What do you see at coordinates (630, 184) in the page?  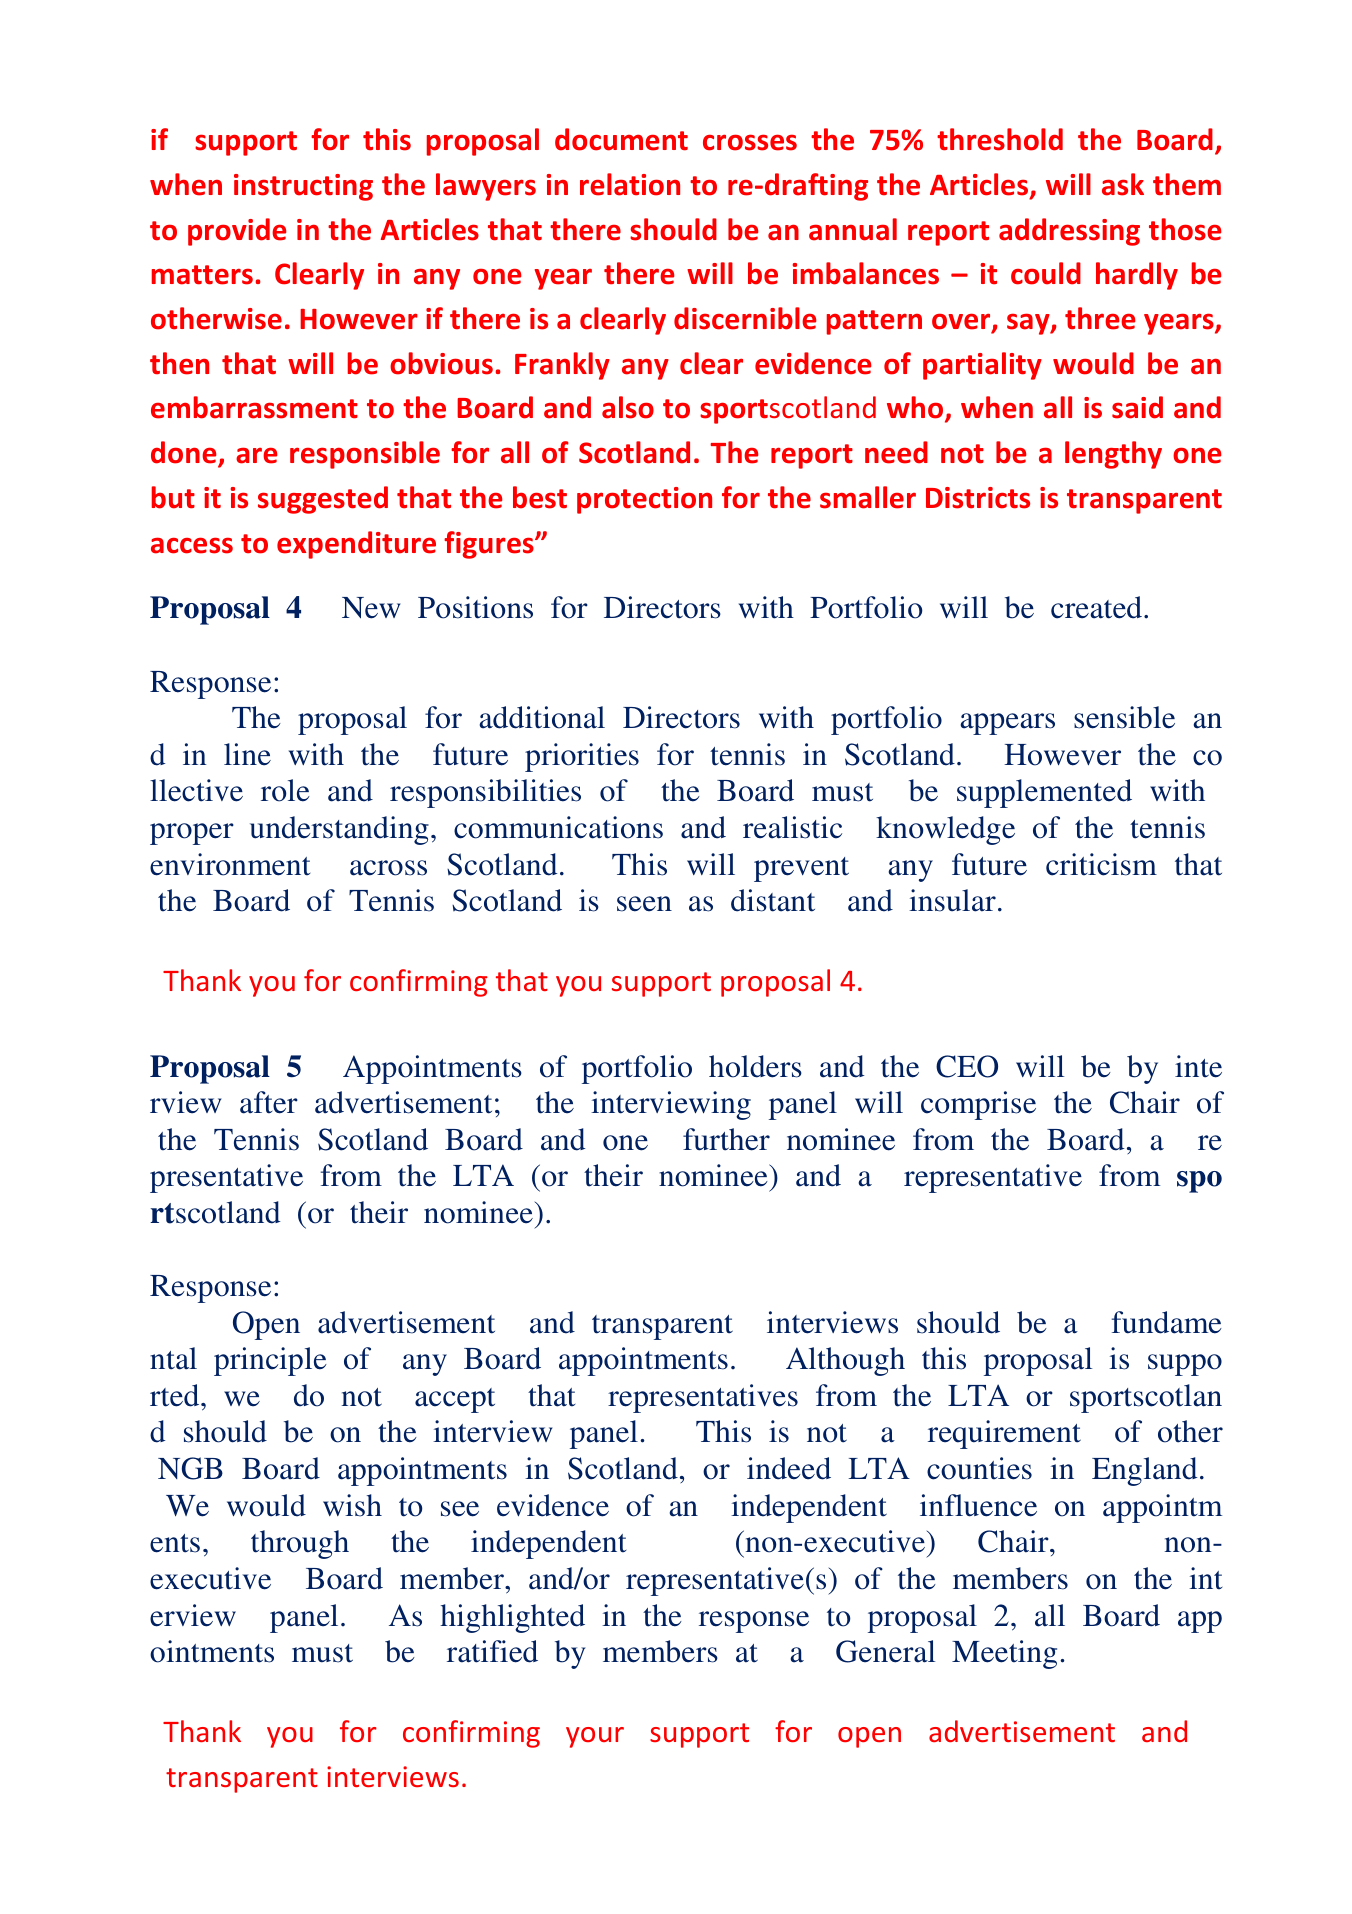 I see `relation` at bounding box center [630, 184].
